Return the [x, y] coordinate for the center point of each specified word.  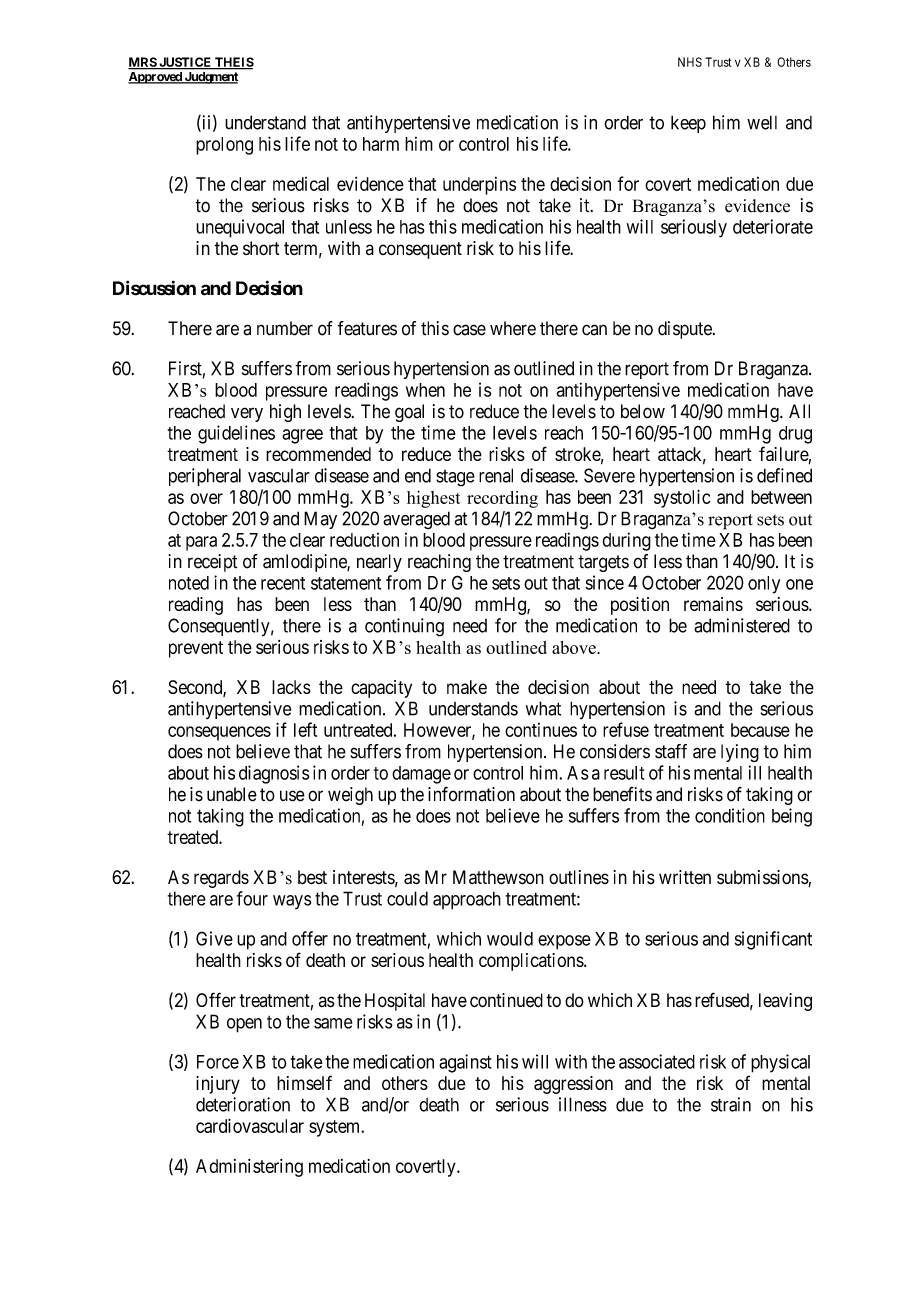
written [685, 877]
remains [713, 604]
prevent [196, 649]
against [465, 1063]
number [285, 328]
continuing [404, 627]
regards [221, 879]
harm [381, 144]
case [469, 330]
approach [467, 900]
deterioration [243, 1104]
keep [688, 124]
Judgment [210, 78]
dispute [686, 330]
